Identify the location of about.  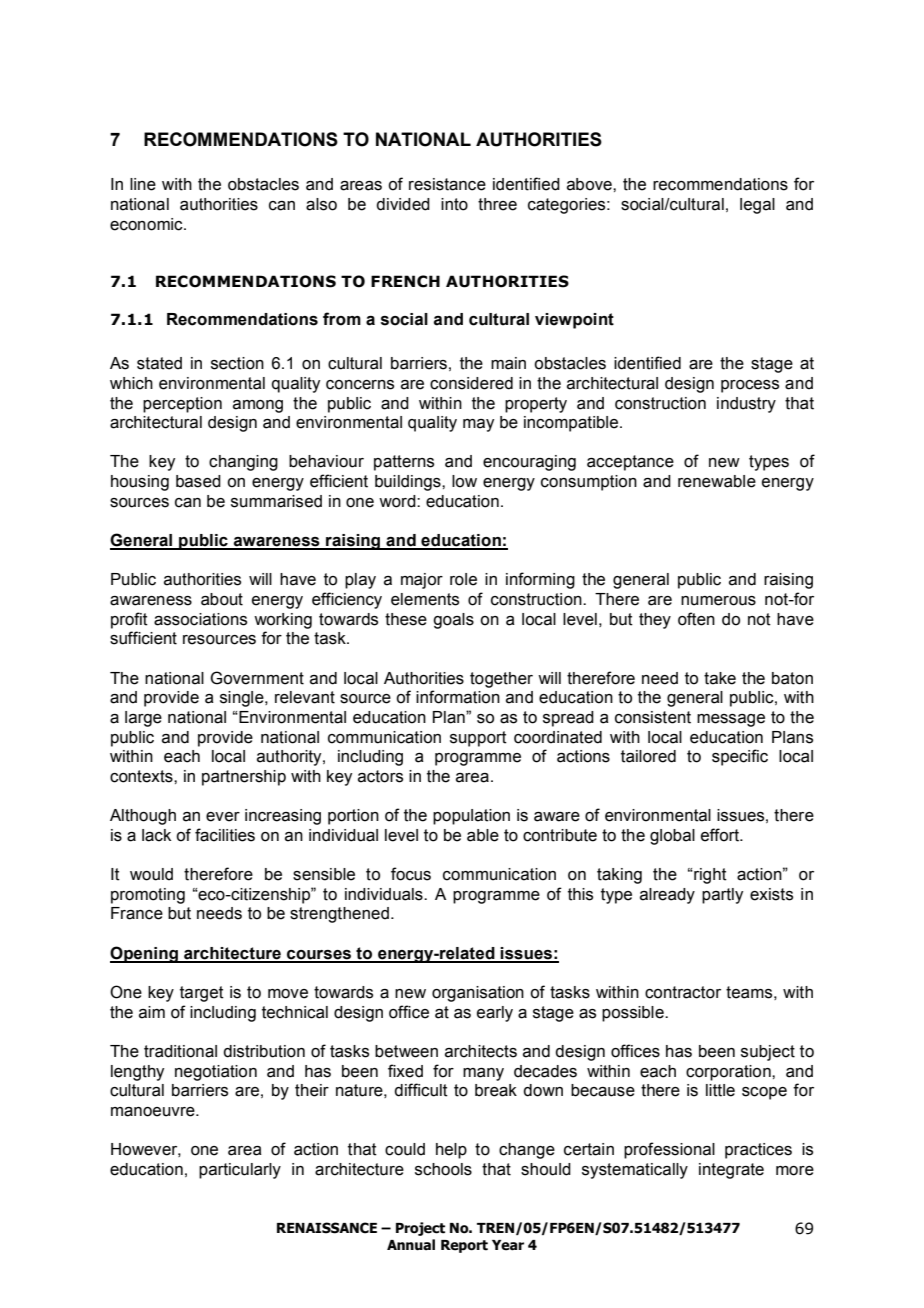
(222, 599).
